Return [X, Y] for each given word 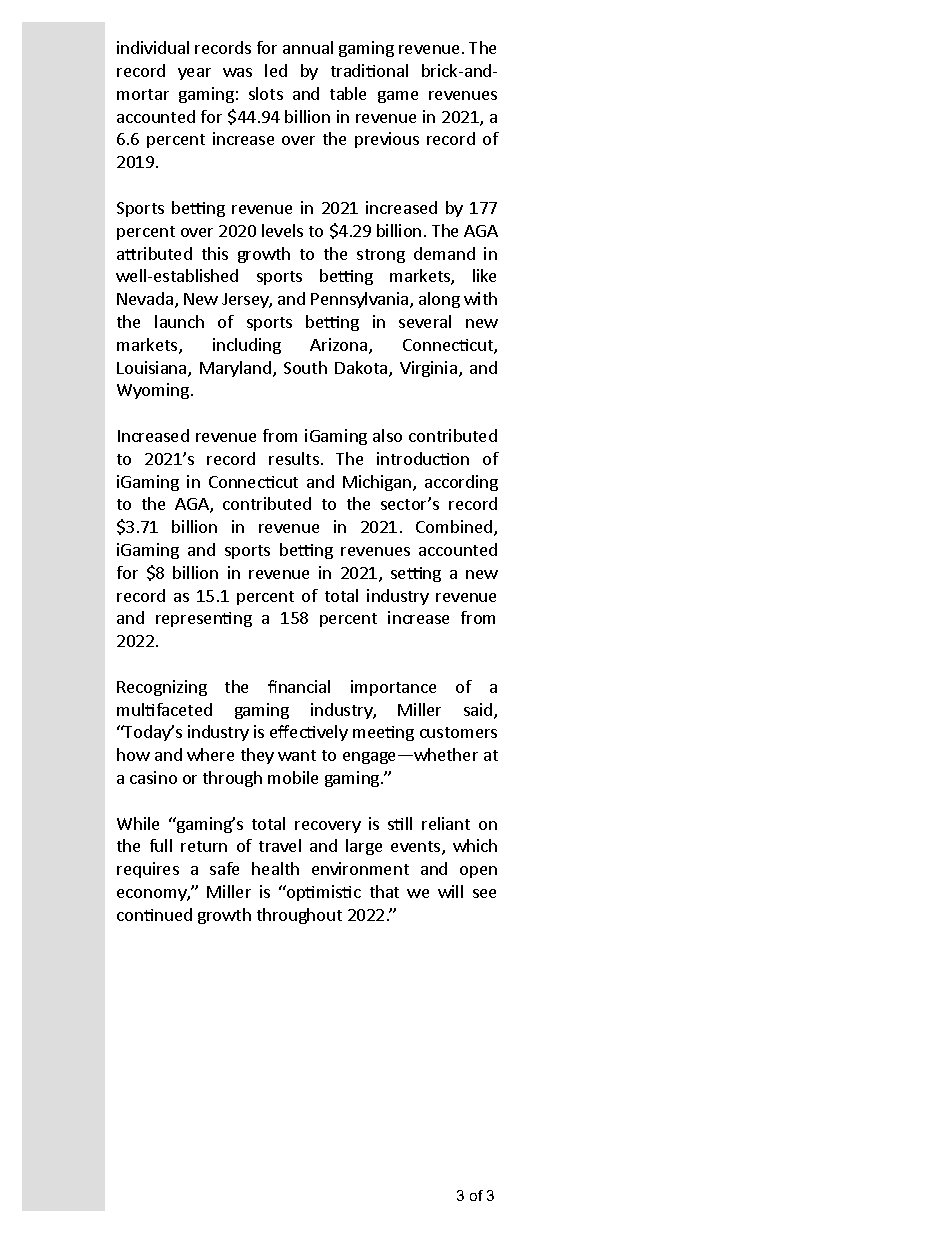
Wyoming [153, 391]
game [398, 97]
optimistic [323, 893]
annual [308, 47]
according [461, 483]
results [294, 458]
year [194, 74]
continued [154, 914]
